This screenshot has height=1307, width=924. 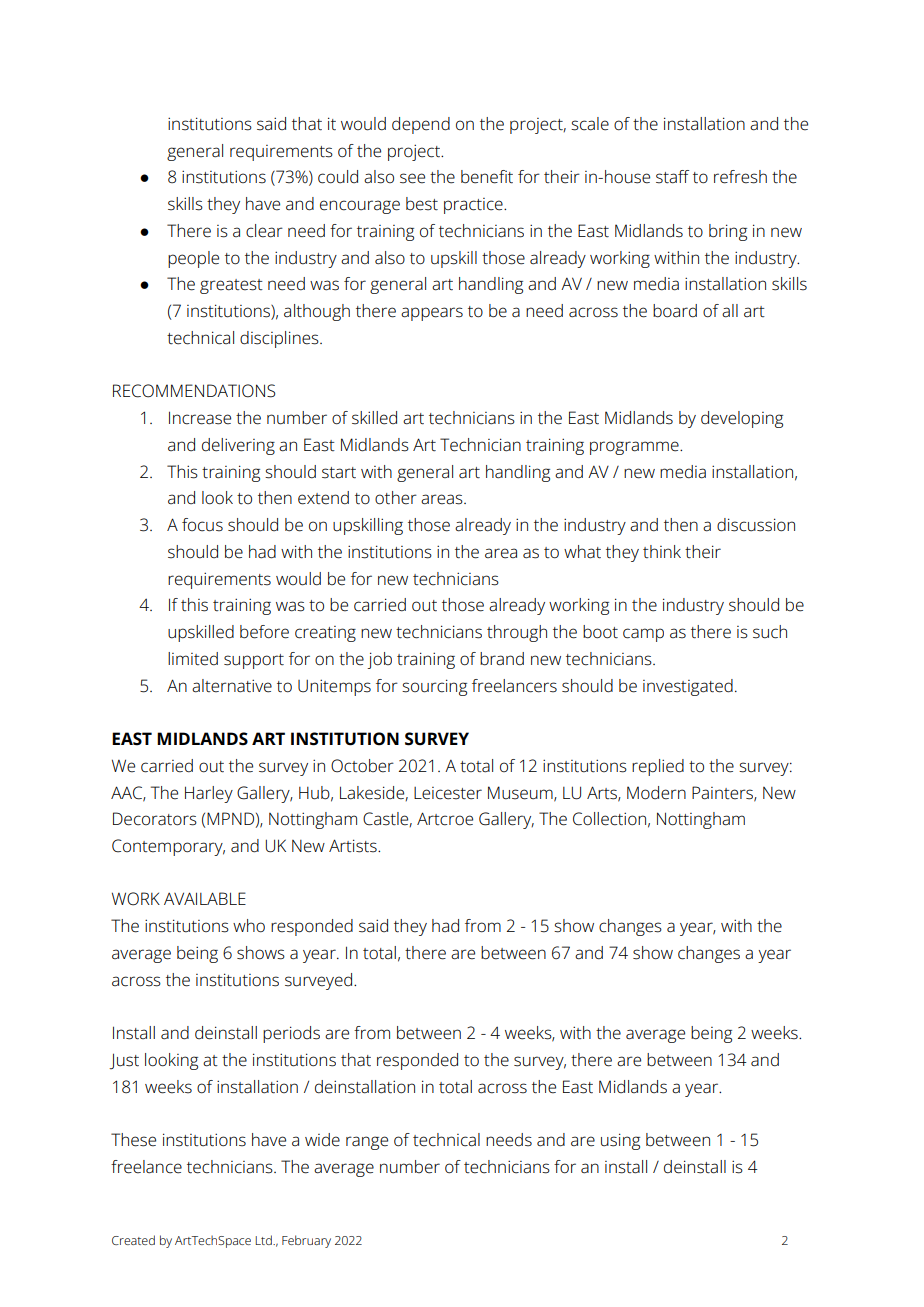 What do you see at coordinates (193, 659) in the screenshot?
I see `limited` at bounding box center [193, 659].
